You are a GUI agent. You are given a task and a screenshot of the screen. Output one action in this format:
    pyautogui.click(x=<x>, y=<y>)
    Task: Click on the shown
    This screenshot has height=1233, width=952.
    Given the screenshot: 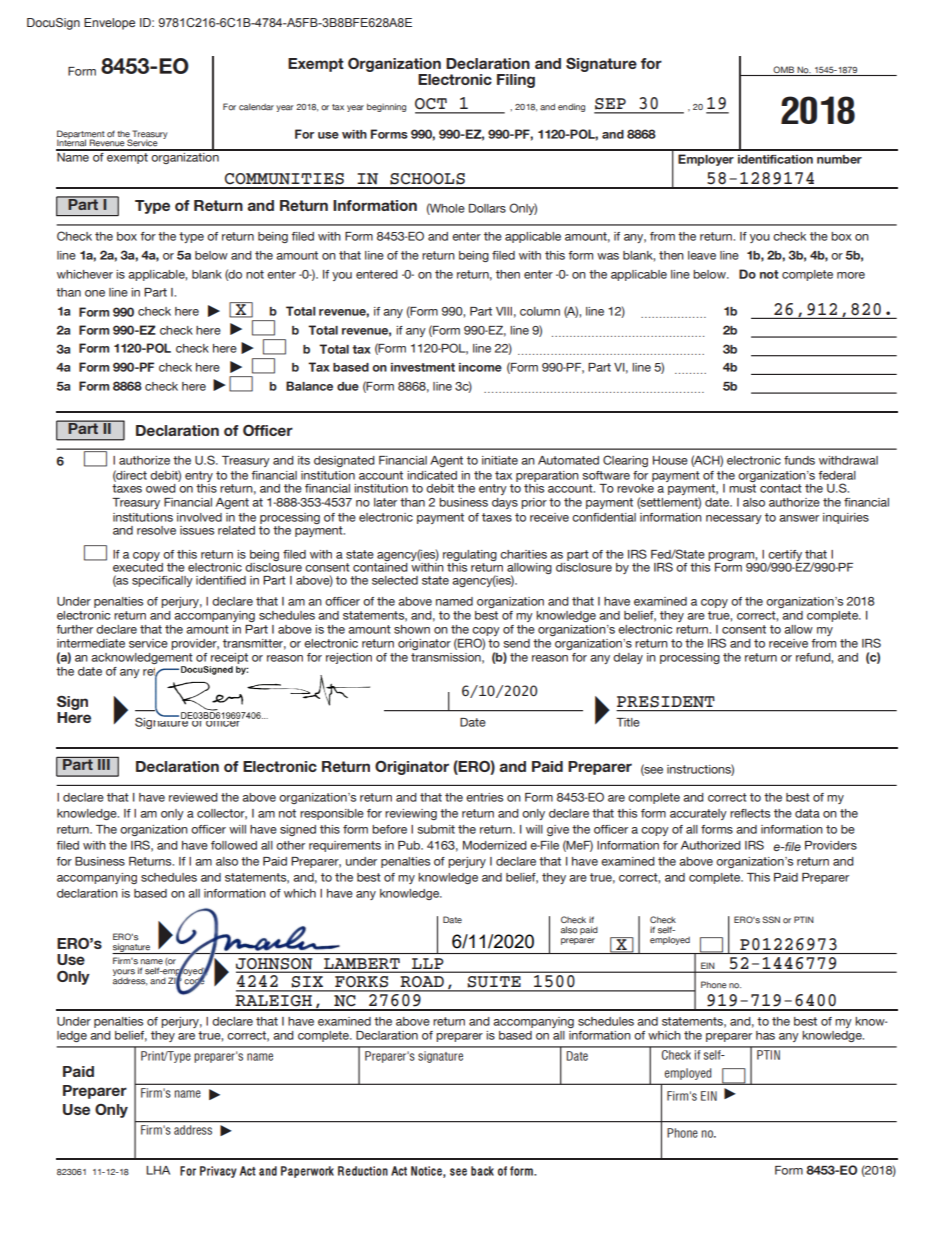 What is the action you would take?
    pyautogui.click(x=412, y=629)
